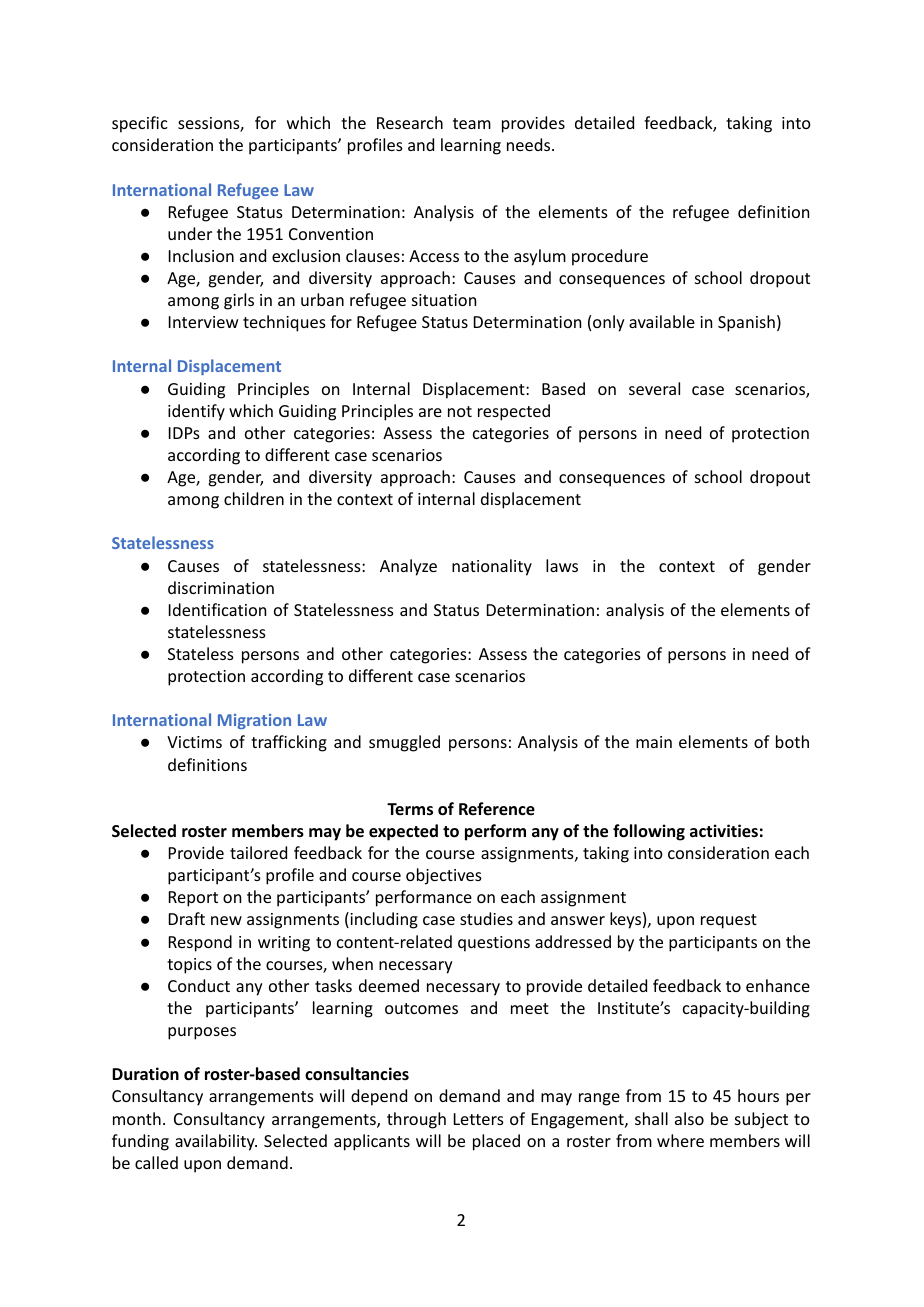  What do you see at coordinates (217, 609) in the screenshot?
I see `Identification` at bounding box center [217, 609].
